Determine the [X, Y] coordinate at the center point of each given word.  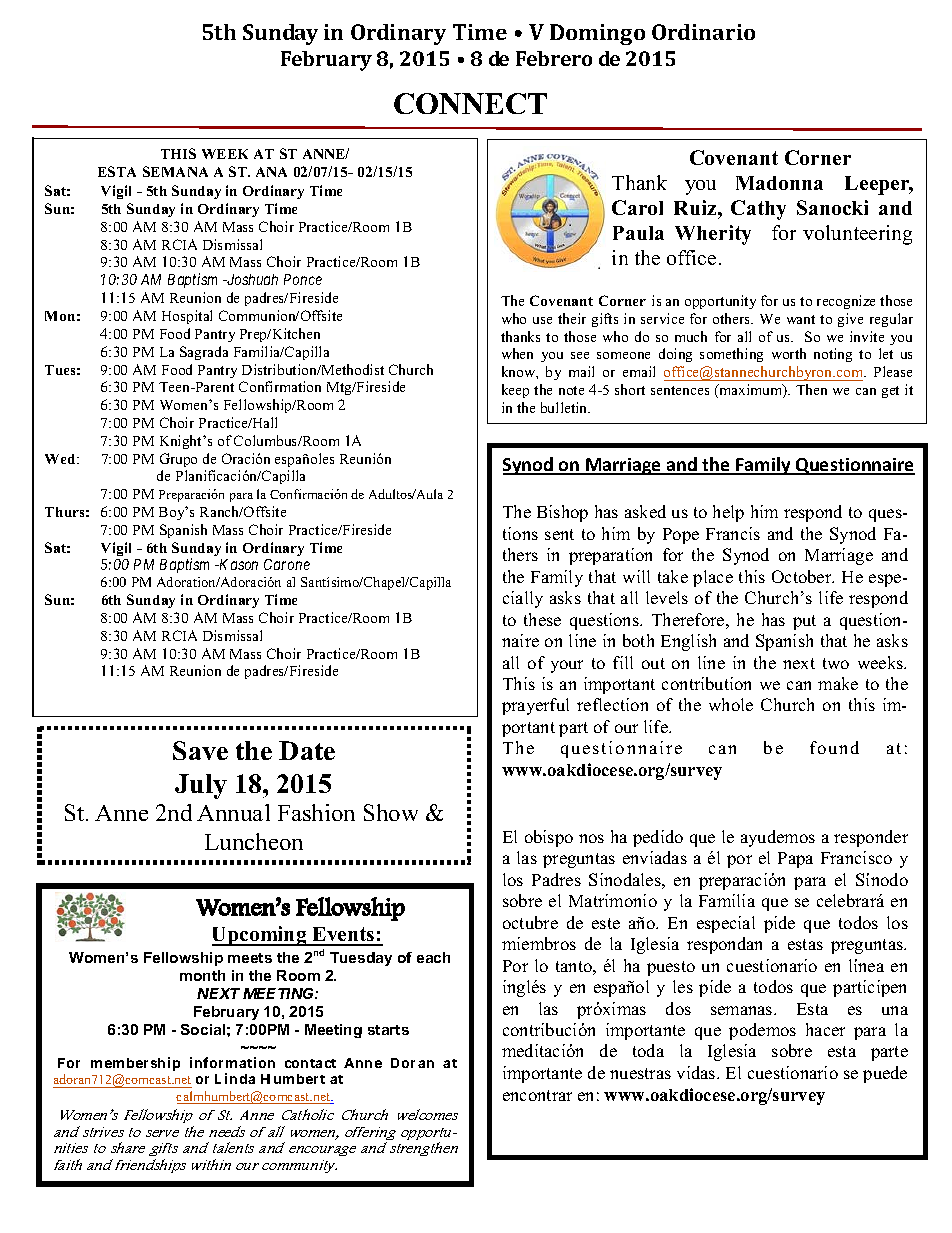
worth [789, 353]
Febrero [554, 58]
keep [515, 391]
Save [200, 750]
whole [731, 704]
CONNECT [470, 103]
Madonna [779, 183]
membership [135, 1066]
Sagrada [204, 353]
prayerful [535, 706]
